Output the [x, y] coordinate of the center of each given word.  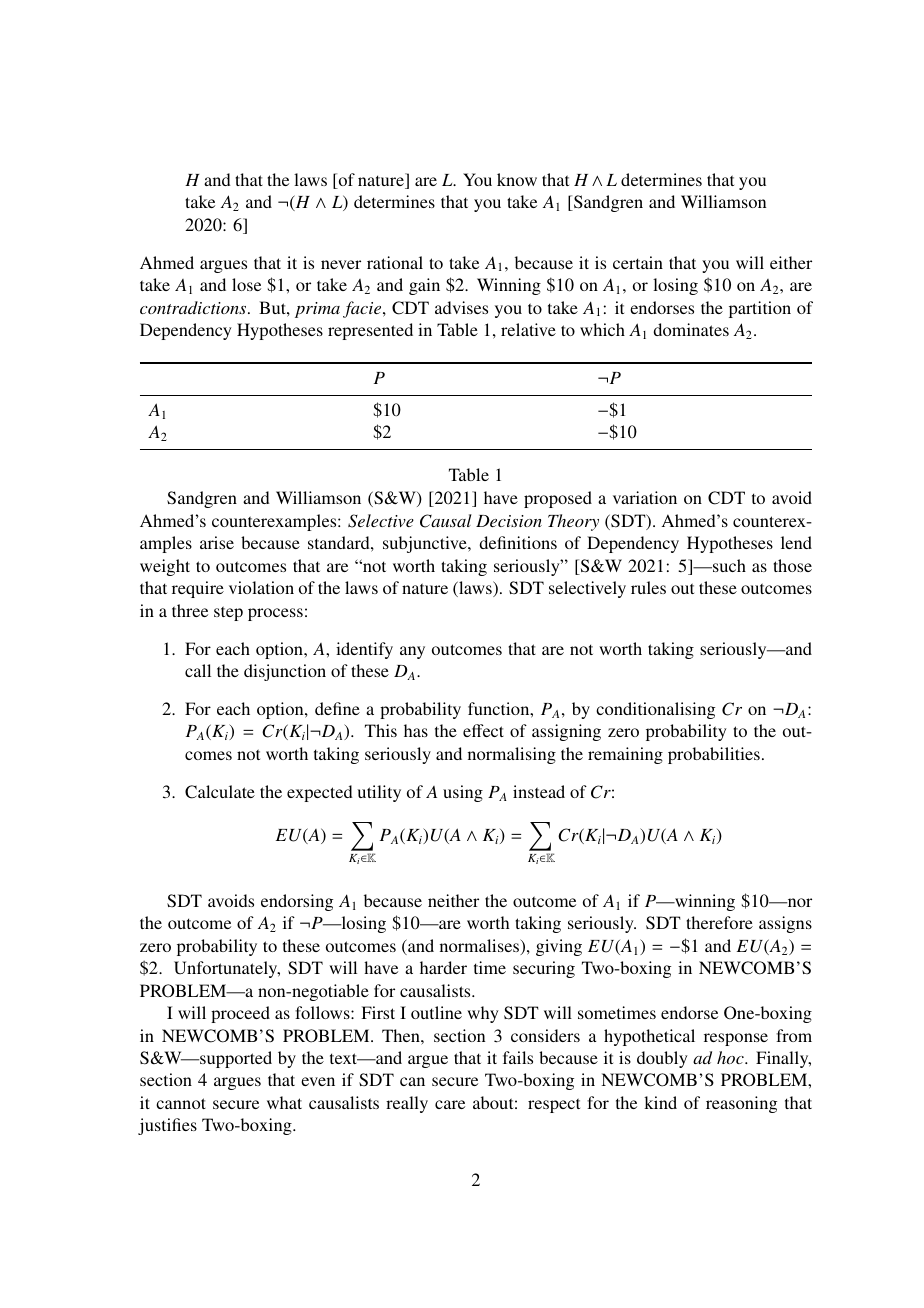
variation [645, 497]
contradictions [194, 307]
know [517, 179]
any [412, 652]
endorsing [297, 902]
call [198, 670]
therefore [719, 922]
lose [246, 284]
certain [638, 262]
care [450, 1104]
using [463, 793]
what [284, 1102]
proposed [558, 499]
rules [648, 587]
